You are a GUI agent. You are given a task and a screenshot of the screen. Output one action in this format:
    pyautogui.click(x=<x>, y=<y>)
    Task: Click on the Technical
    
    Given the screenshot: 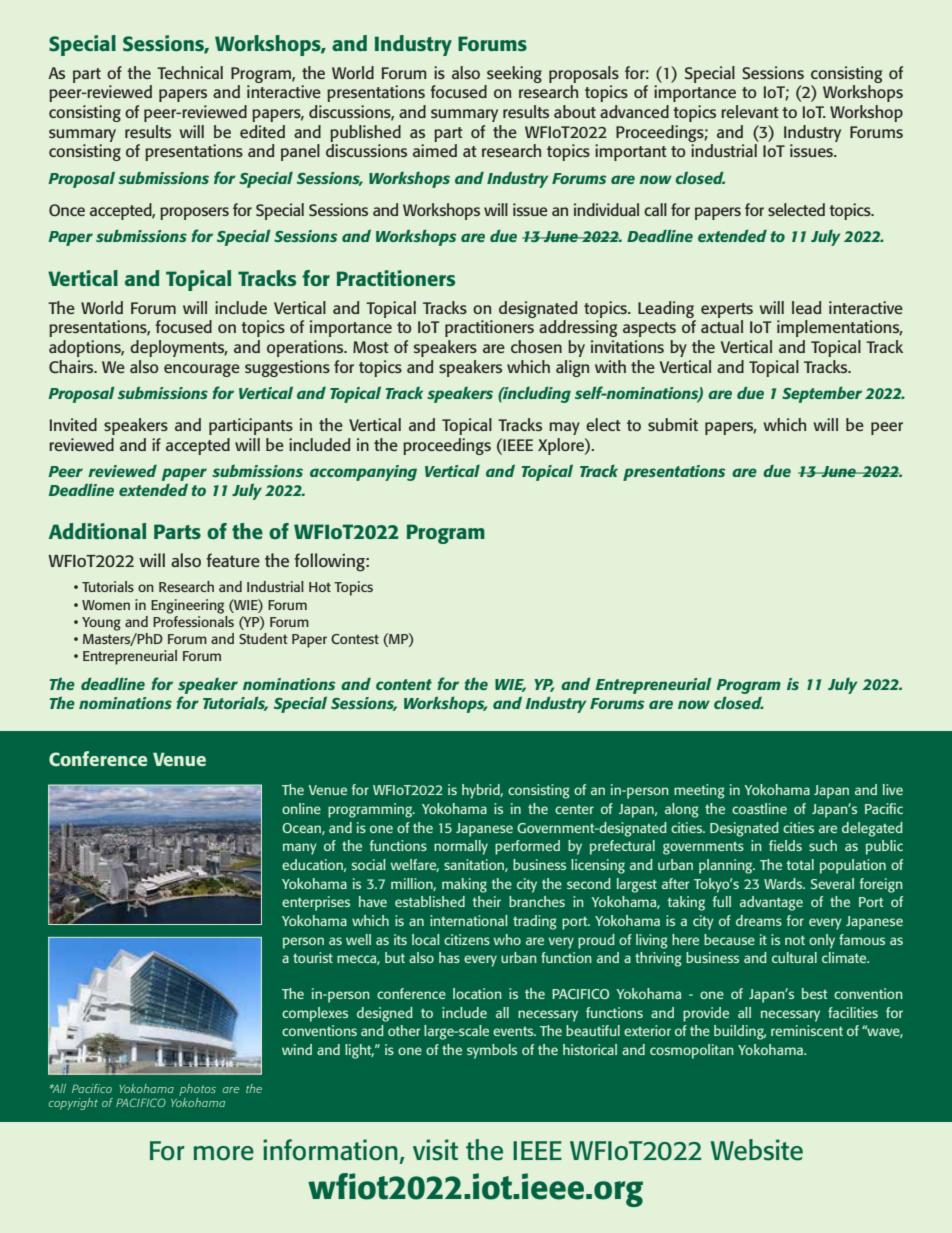 What is the action you would take?
    pyautogui.click(x=190, y=72)
